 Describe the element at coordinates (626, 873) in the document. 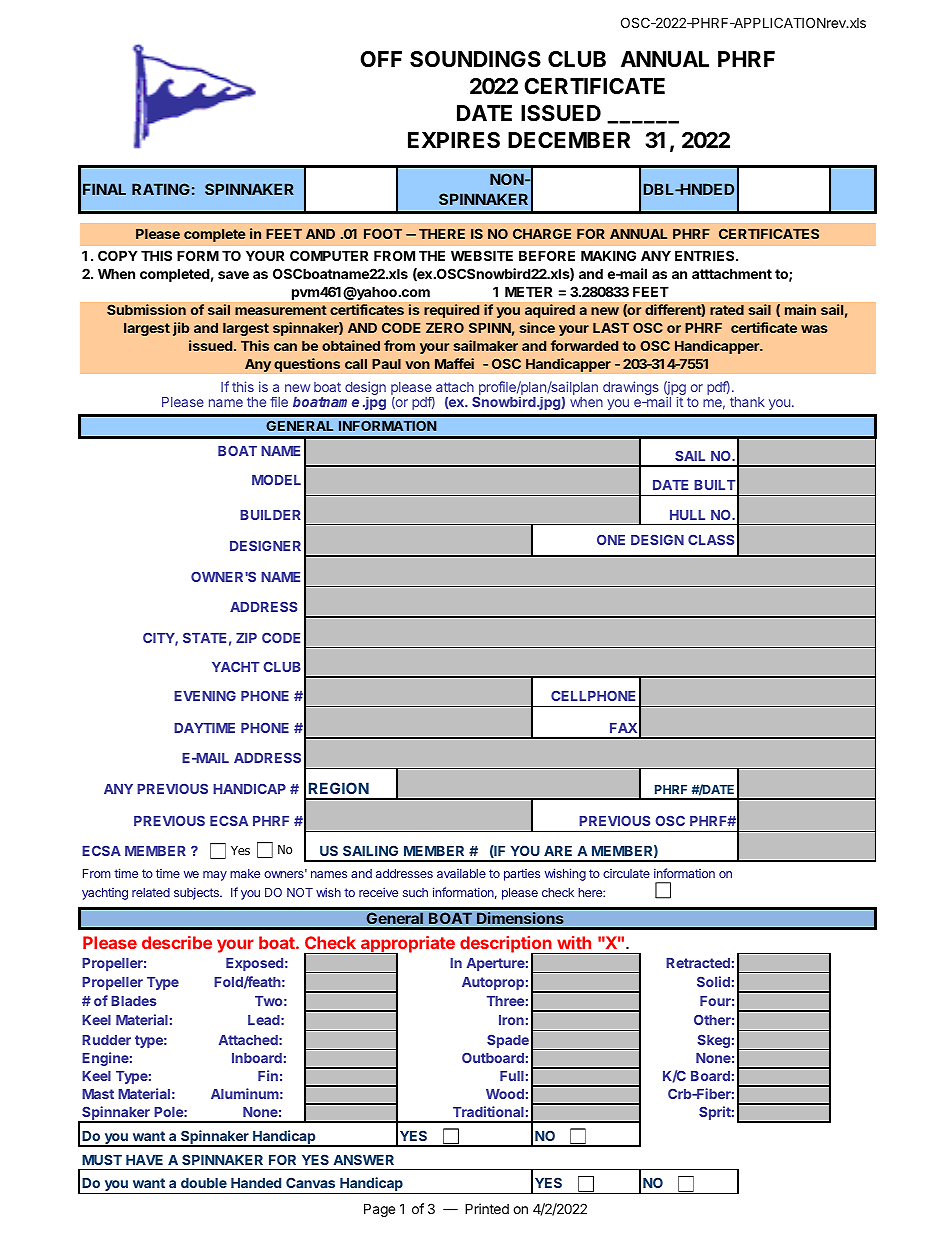

I see `circulate` at that location.
